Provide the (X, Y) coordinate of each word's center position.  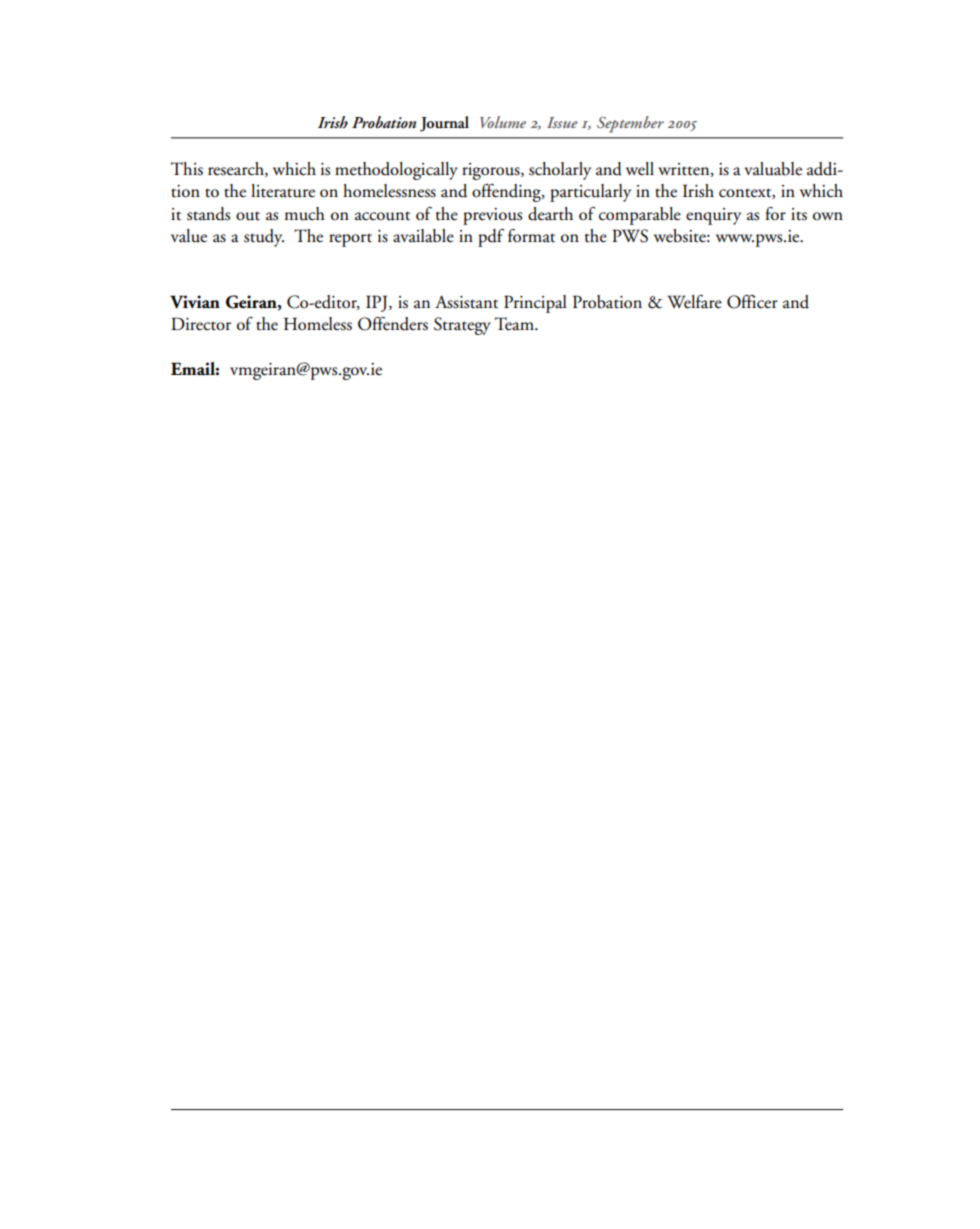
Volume (503, 122)
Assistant (466, 302)
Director (201, 324)
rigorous (492, 171)
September (630, 124)
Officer (752, 302)
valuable (773, 169)
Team (515, 324)
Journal (444, 124)
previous (492, 216)
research (237, 169)
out (248, 216)
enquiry (713, 216)
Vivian (195, 302)
